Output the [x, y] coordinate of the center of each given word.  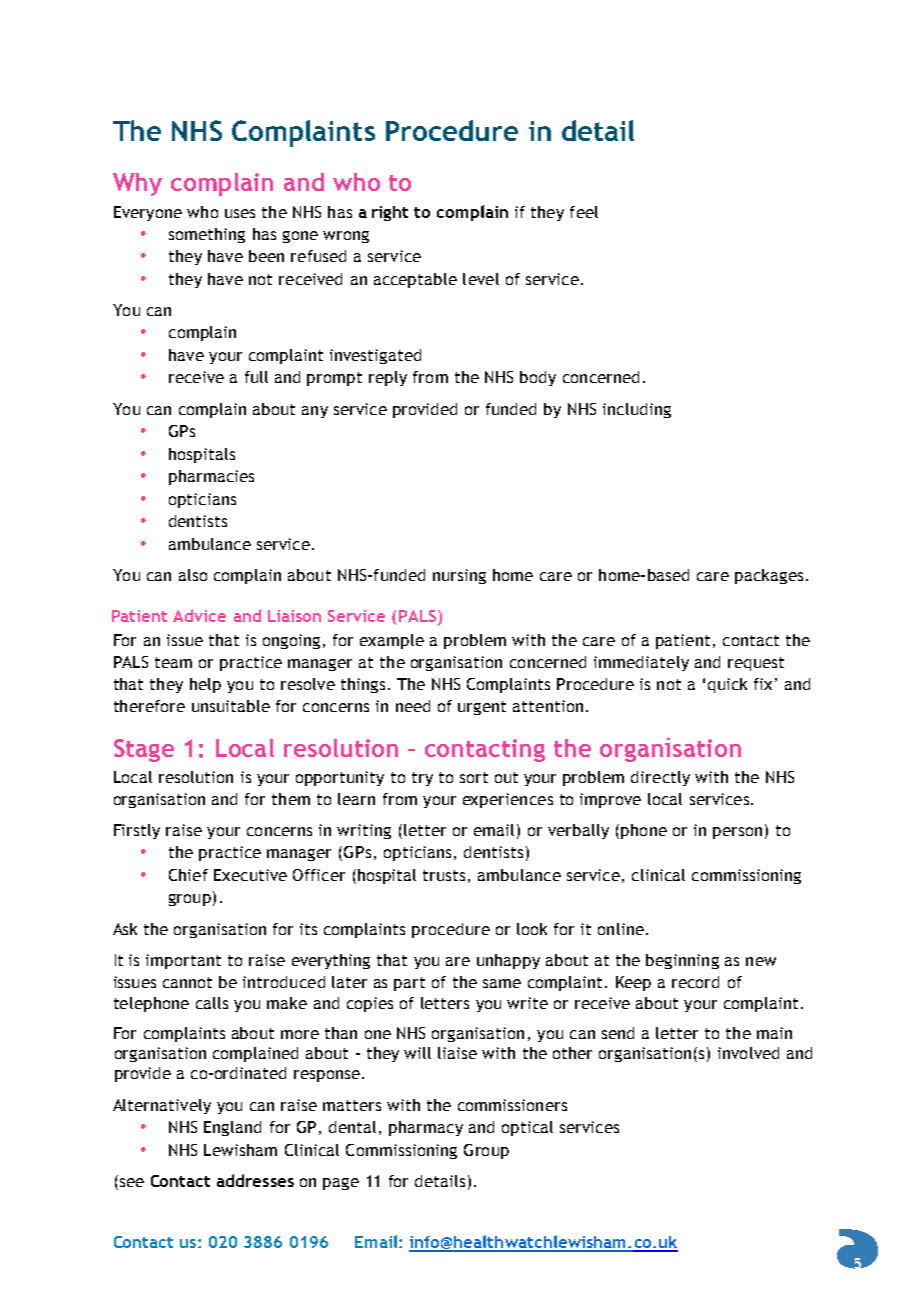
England [232, 1128]
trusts [444, 875]
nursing [459, 576]
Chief [188, 875]
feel [584, 212]
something [207, 235]
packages [769, 576]
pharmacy [426, 1128]
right [390, 213]
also [193, 575]
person [737, 833]
